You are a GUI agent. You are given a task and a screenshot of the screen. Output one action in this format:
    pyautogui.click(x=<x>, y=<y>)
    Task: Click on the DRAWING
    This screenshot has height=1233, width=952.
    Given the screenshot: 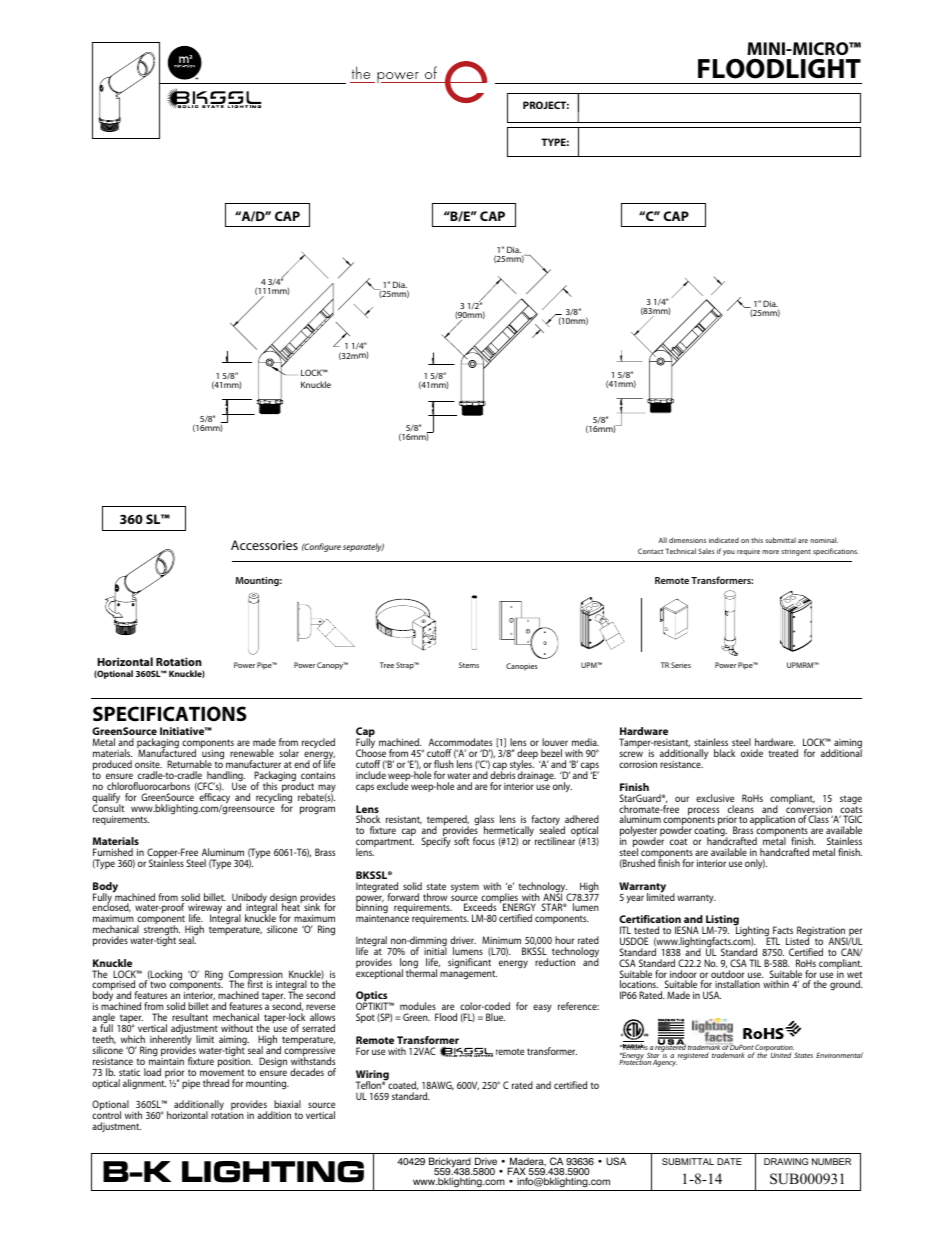 What is the action you would take?
    pyautogui.click(x=786, y=1161)
